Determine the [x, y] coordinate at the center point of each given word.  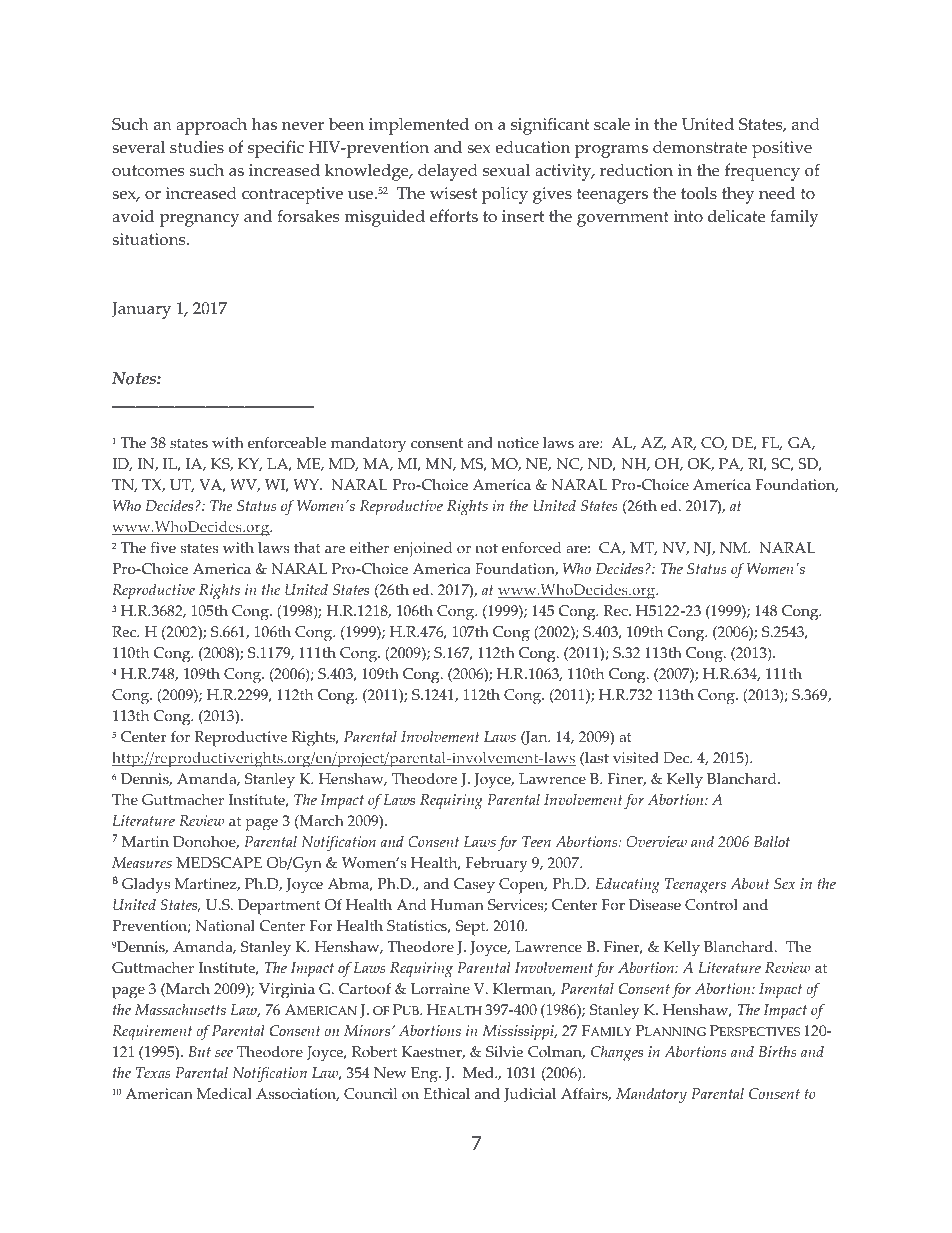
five [163, 548]
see [224, 1053]
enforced [531, 548]
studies [197, 147]
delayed [448, 172]
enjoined [423, 550]
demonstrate [700, 147]
